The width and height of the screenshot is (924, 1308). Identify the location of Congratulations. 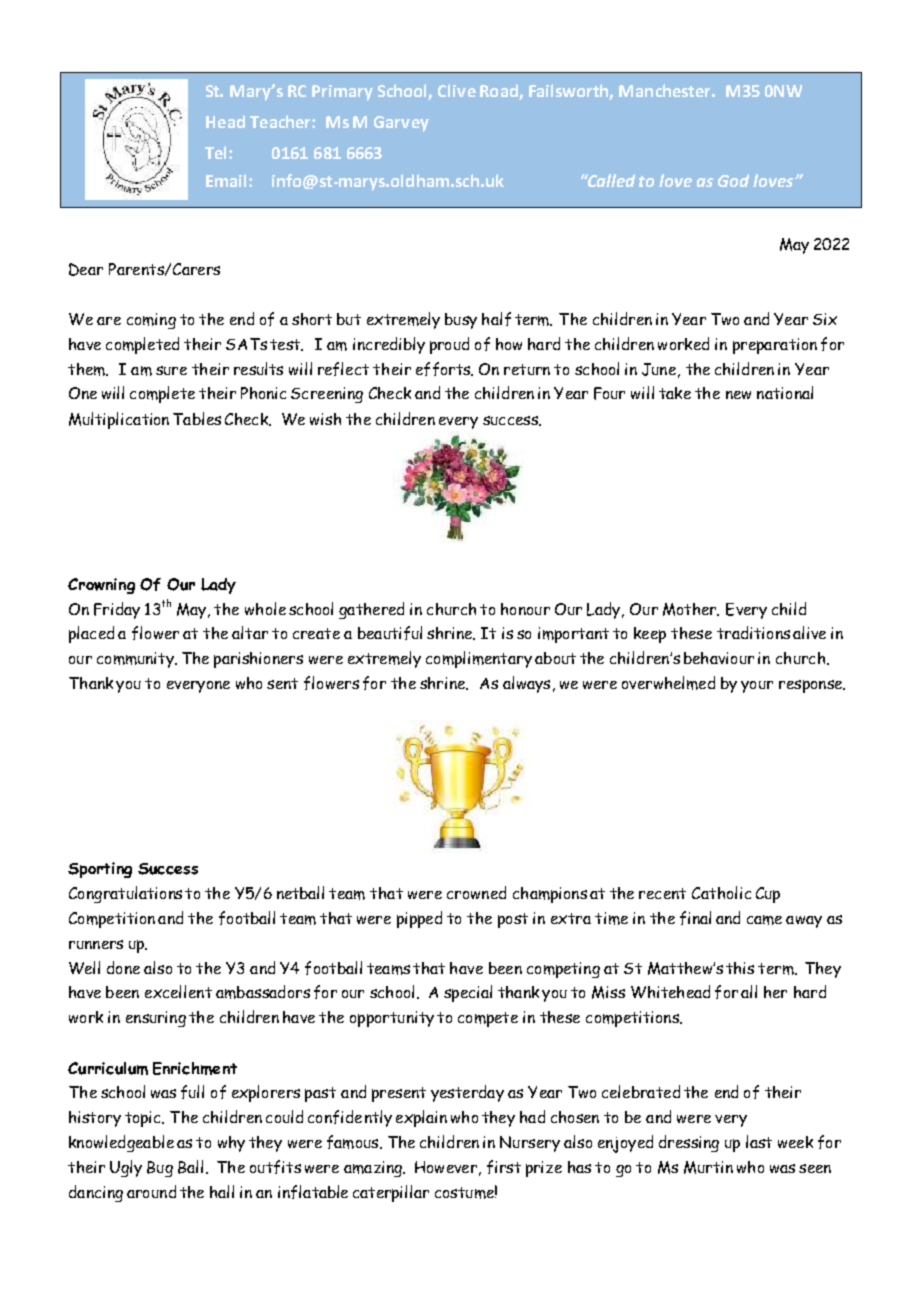
(125, 894).
